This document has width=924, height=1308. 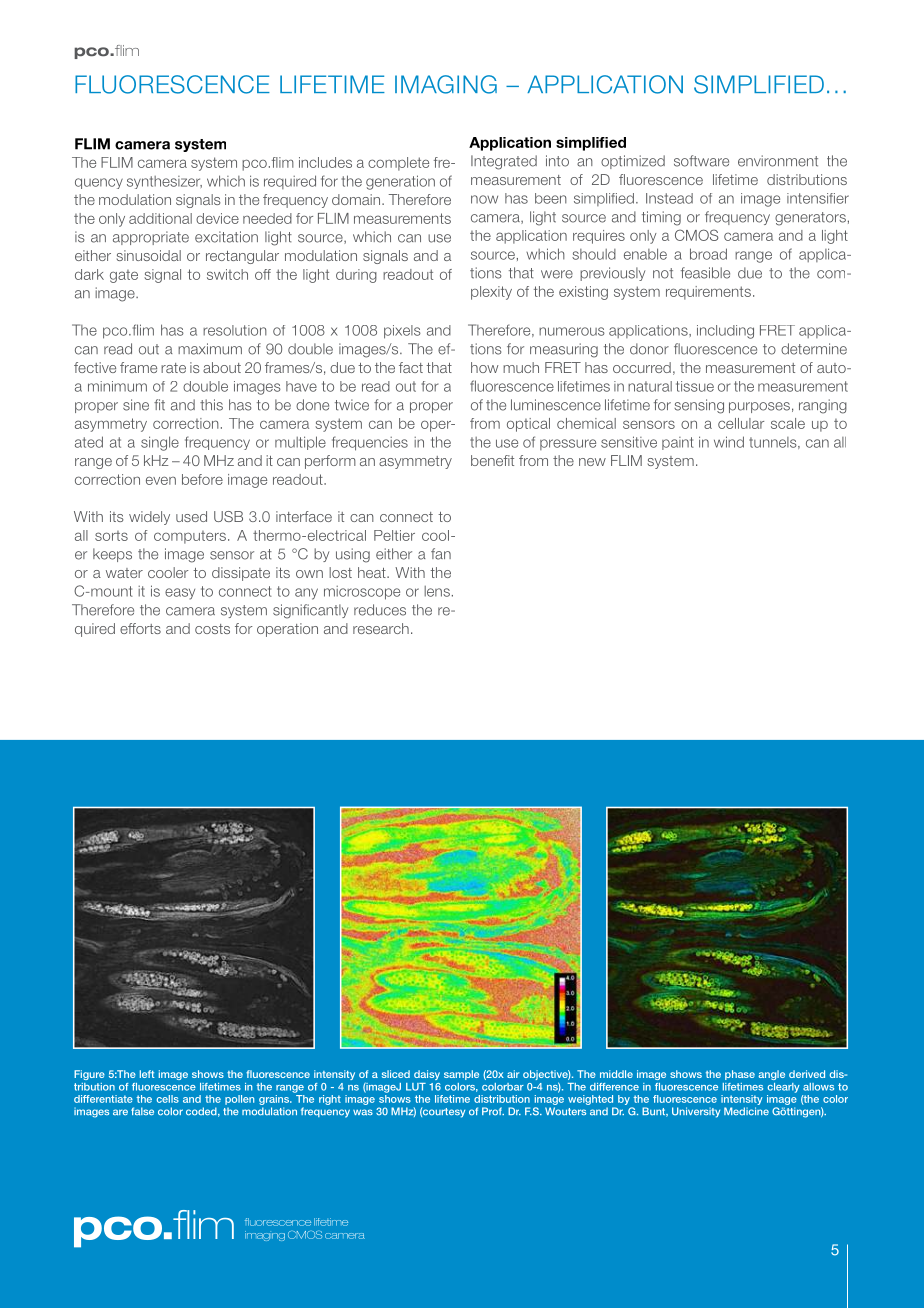 I want to click on even, so click(x=161, y=480).
